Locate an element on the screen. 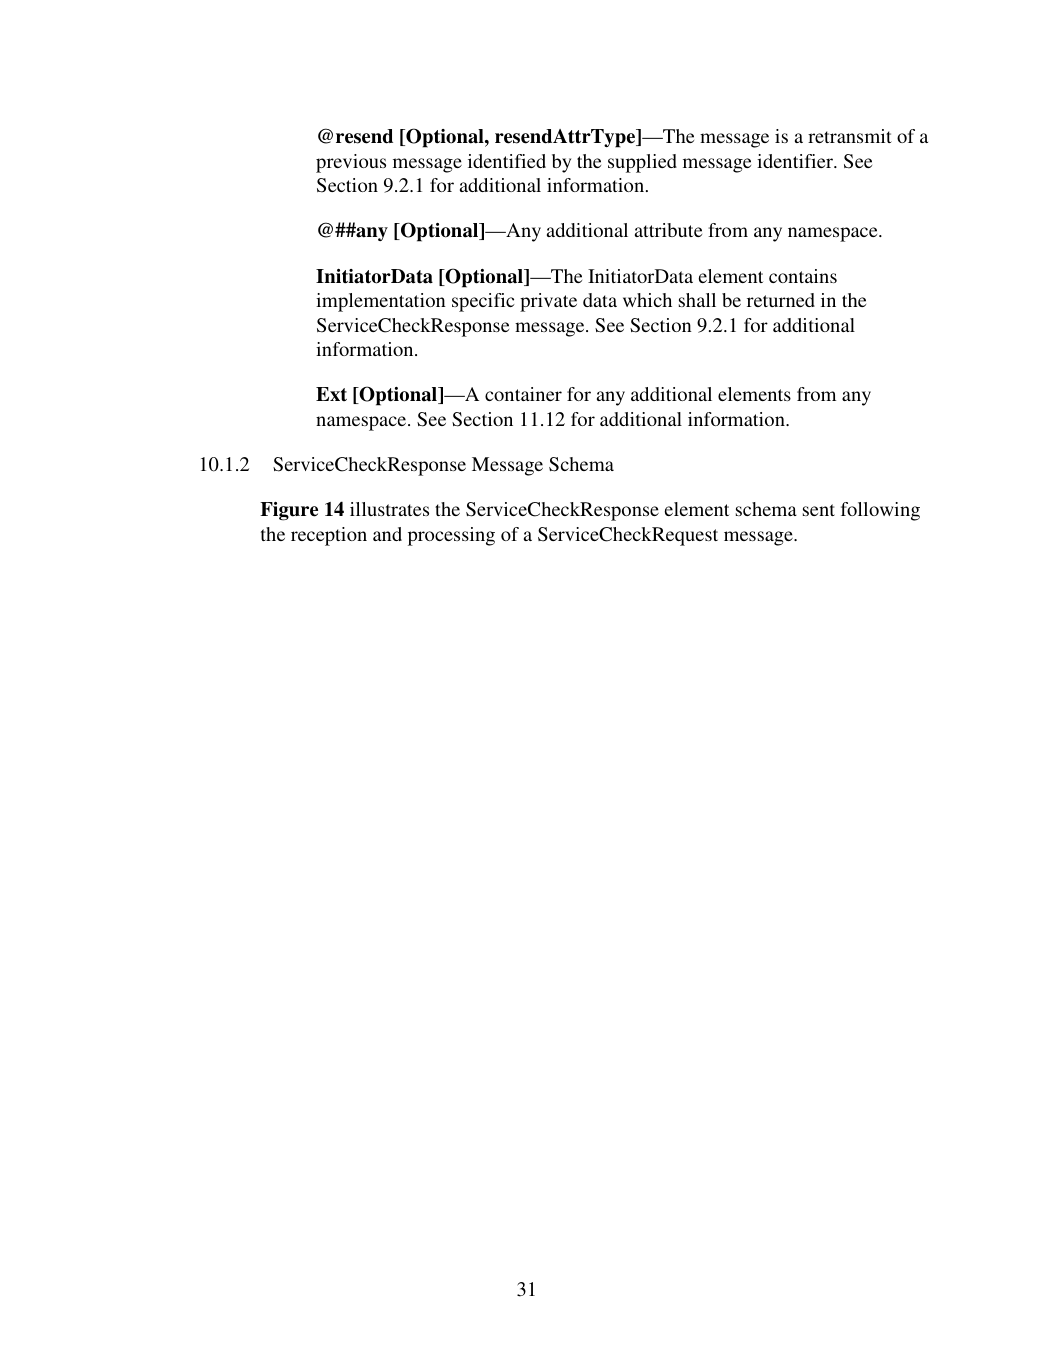  supplied is located at coordinates (642, 163).
